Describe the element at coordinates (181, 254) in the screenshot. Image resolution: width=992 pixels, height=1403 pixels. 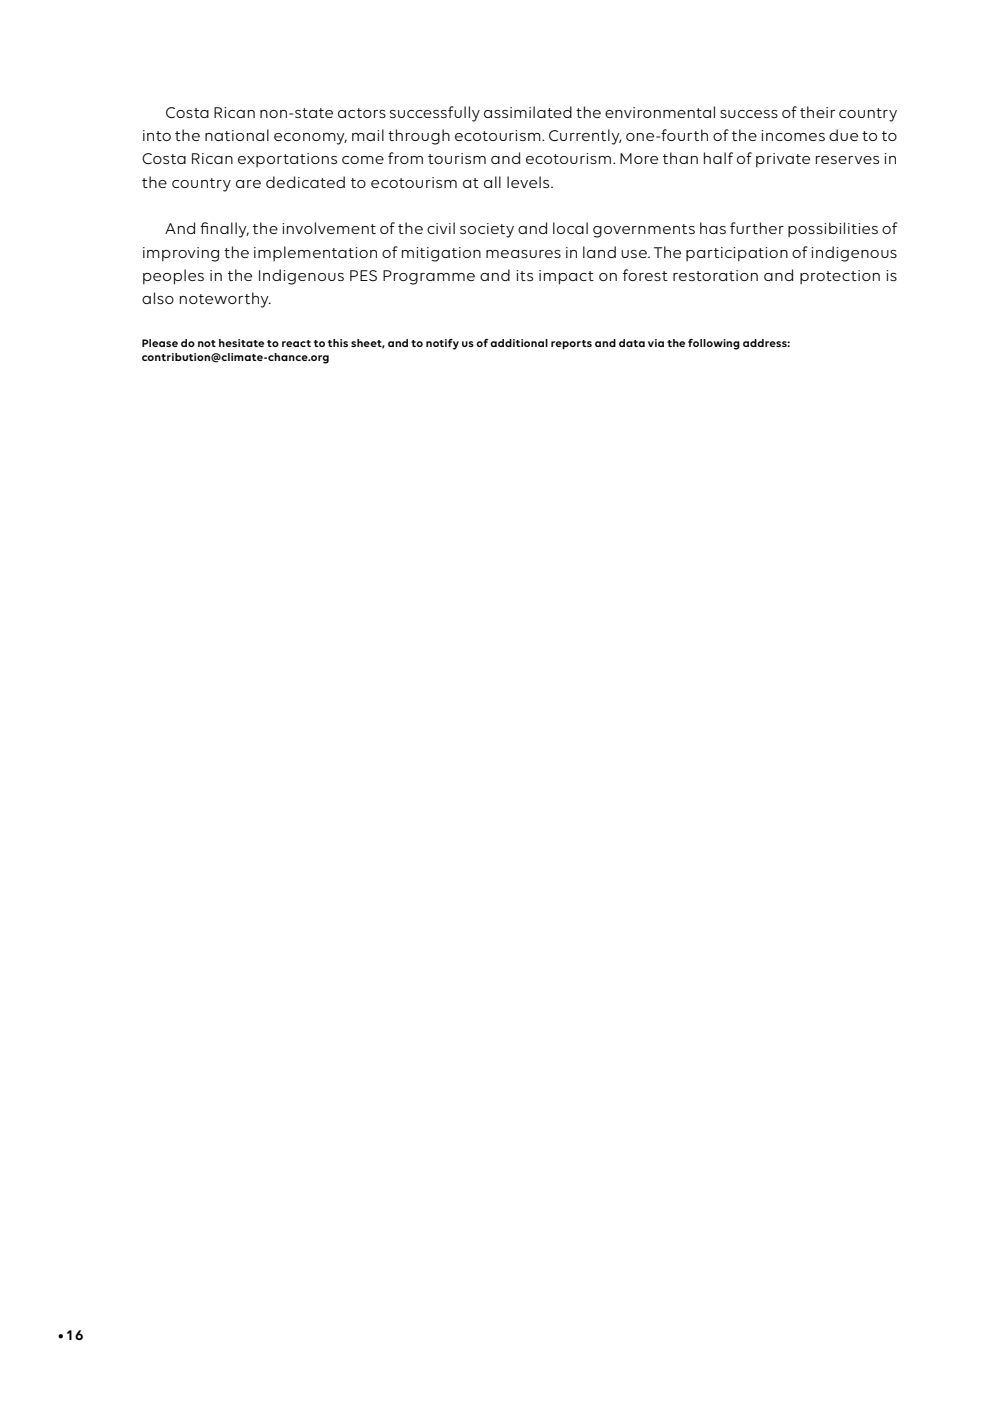
I see `improving` at that location.
